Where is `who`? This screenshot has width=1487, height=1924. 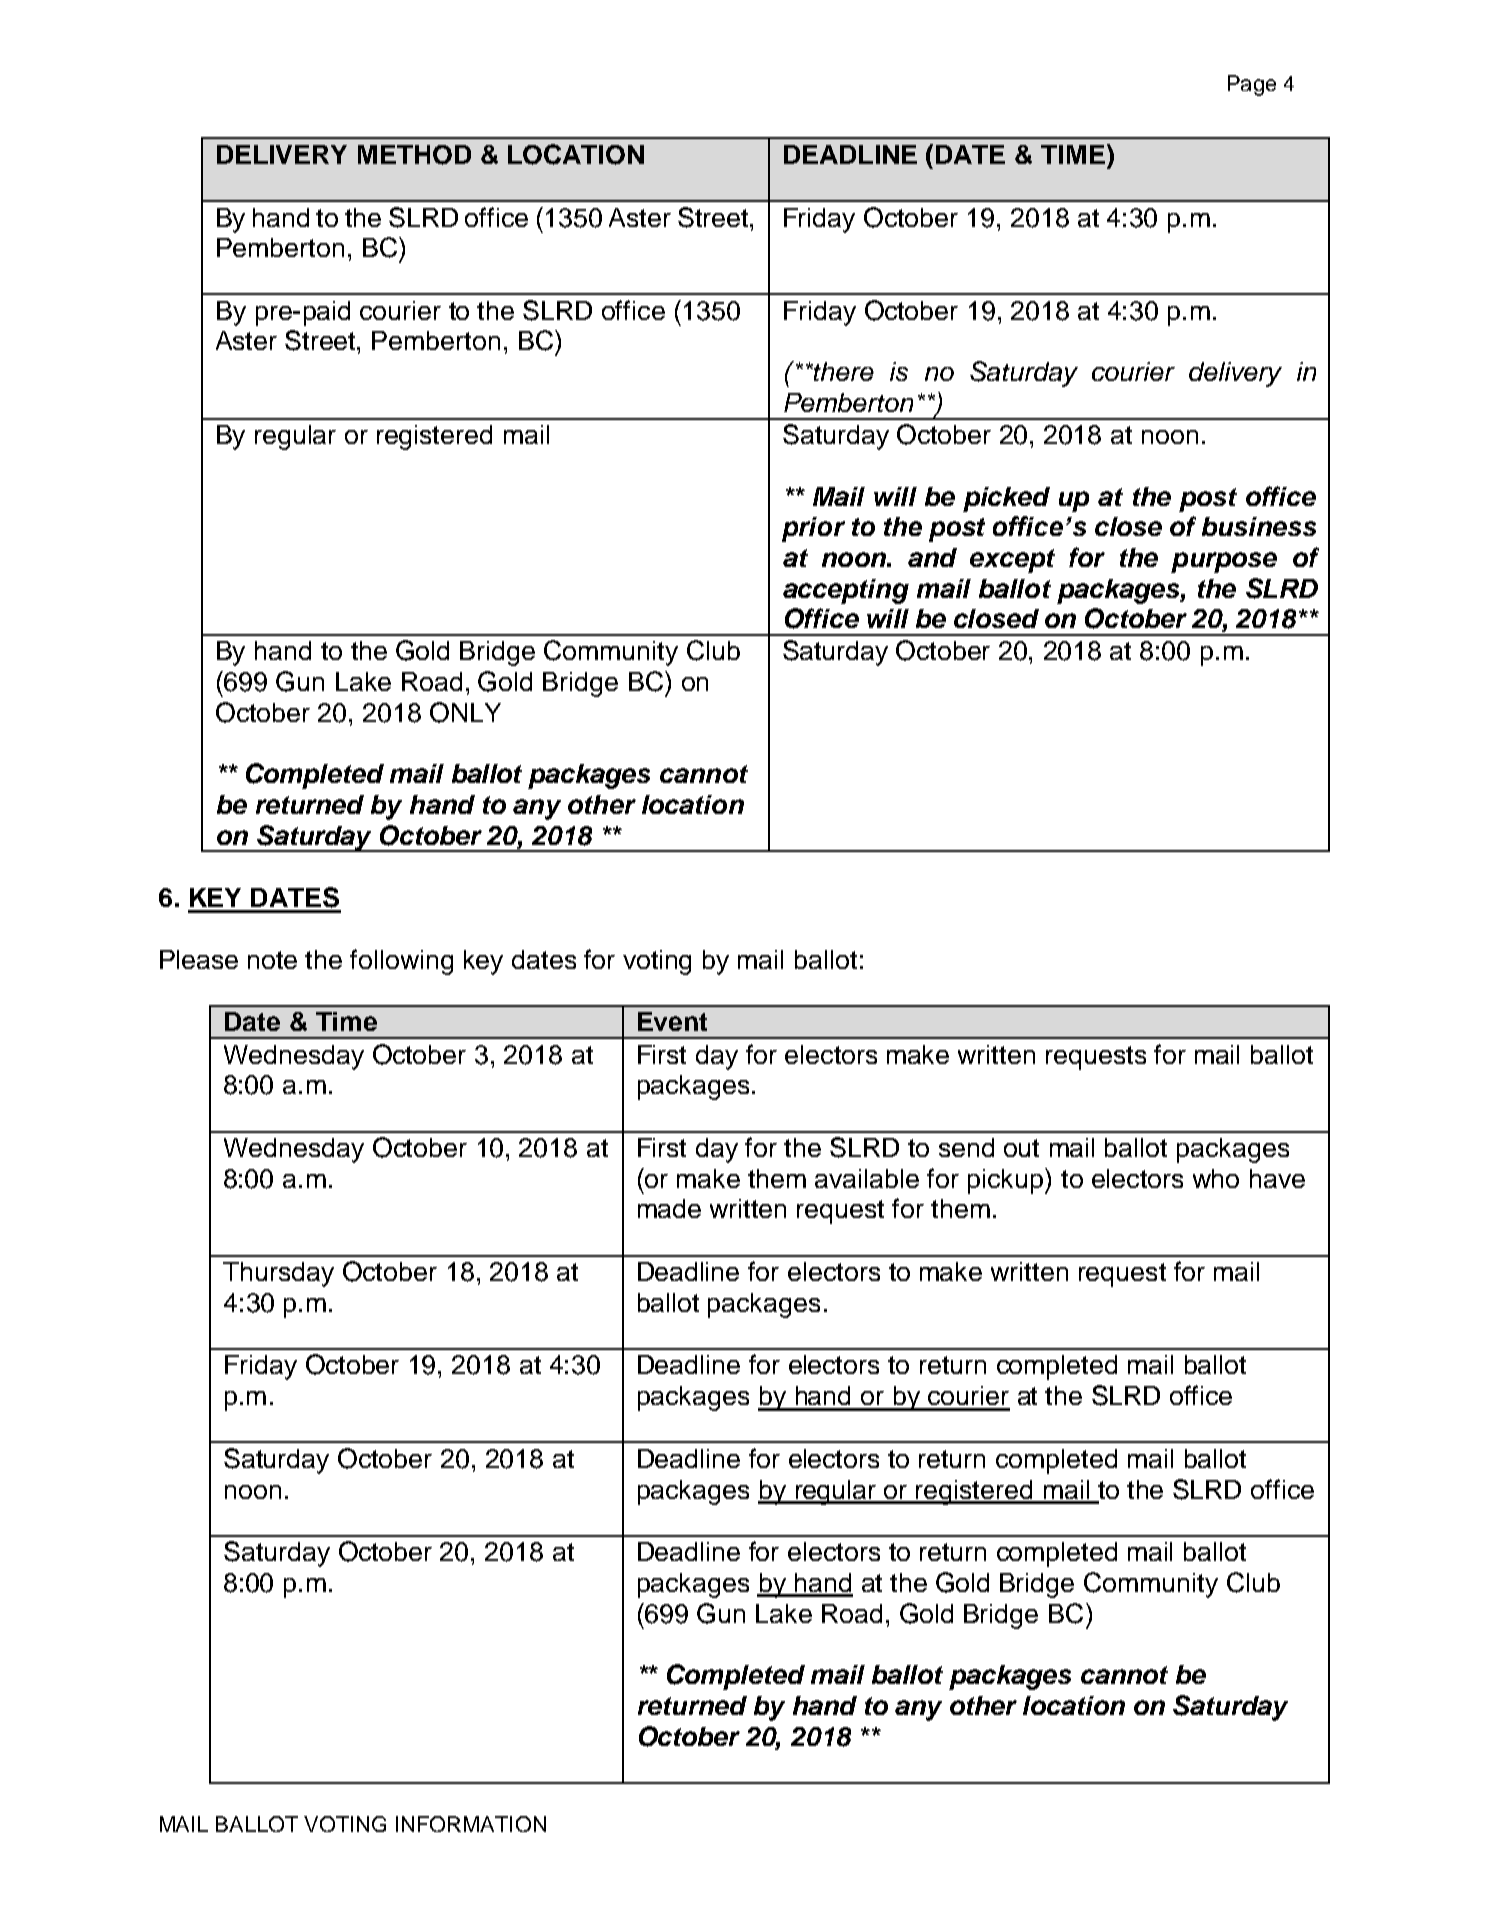 who is located at coordinates (1216, 1178).
